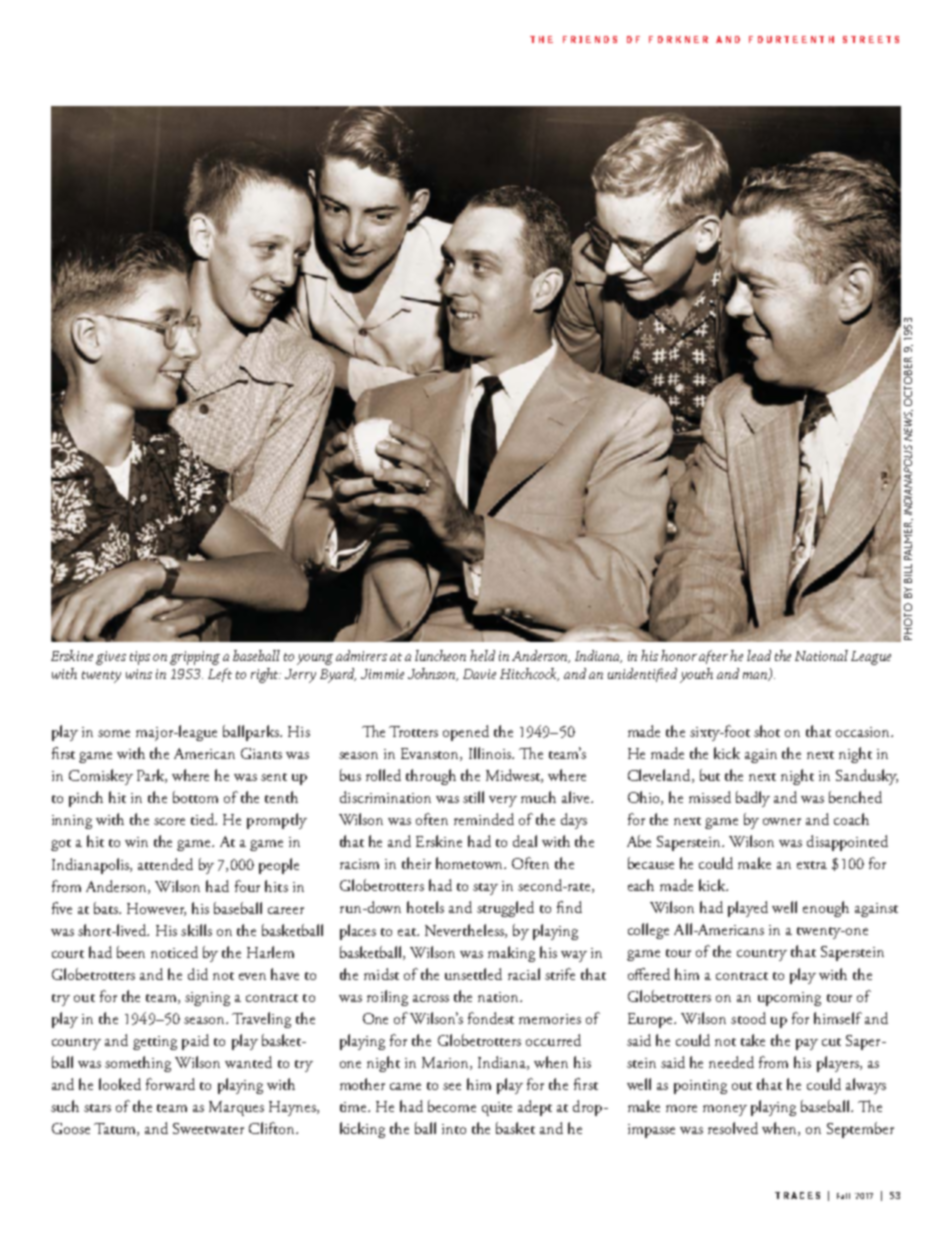 The width and height of the screenshot is (952, 1233). I want to click on Sweetwater, so click(208, 1128).
